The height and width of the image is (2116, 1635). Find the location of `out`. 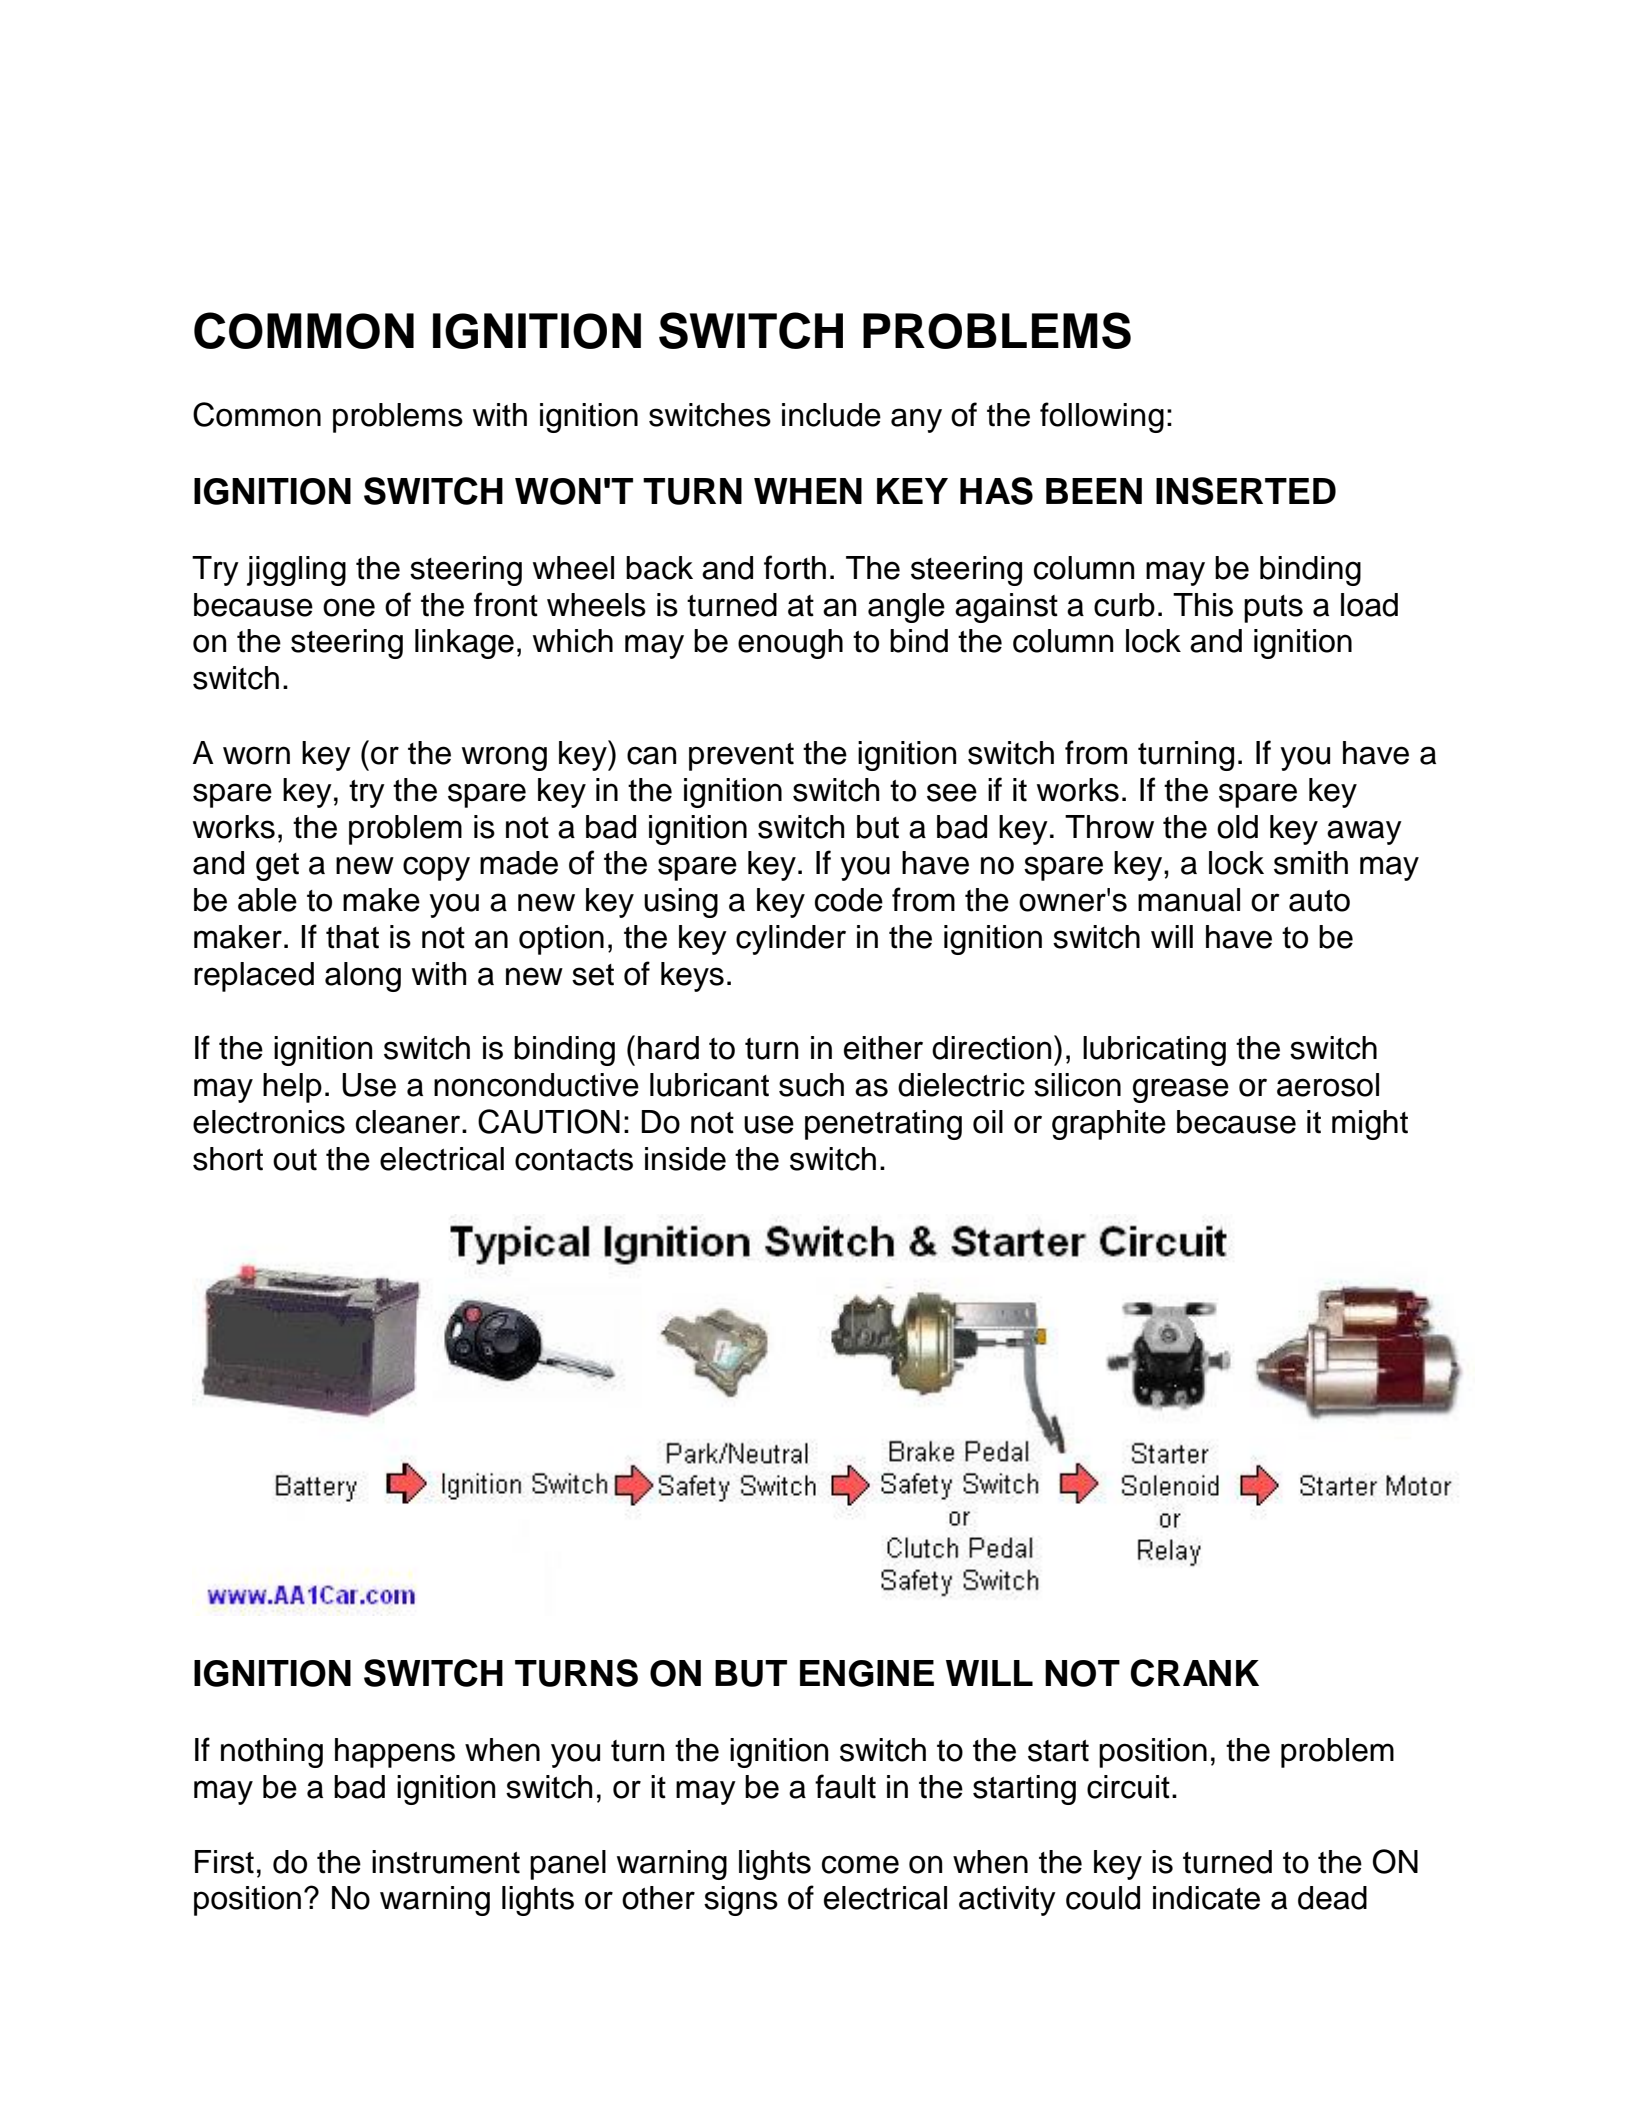

out is located at coordinates (295, 1160).
